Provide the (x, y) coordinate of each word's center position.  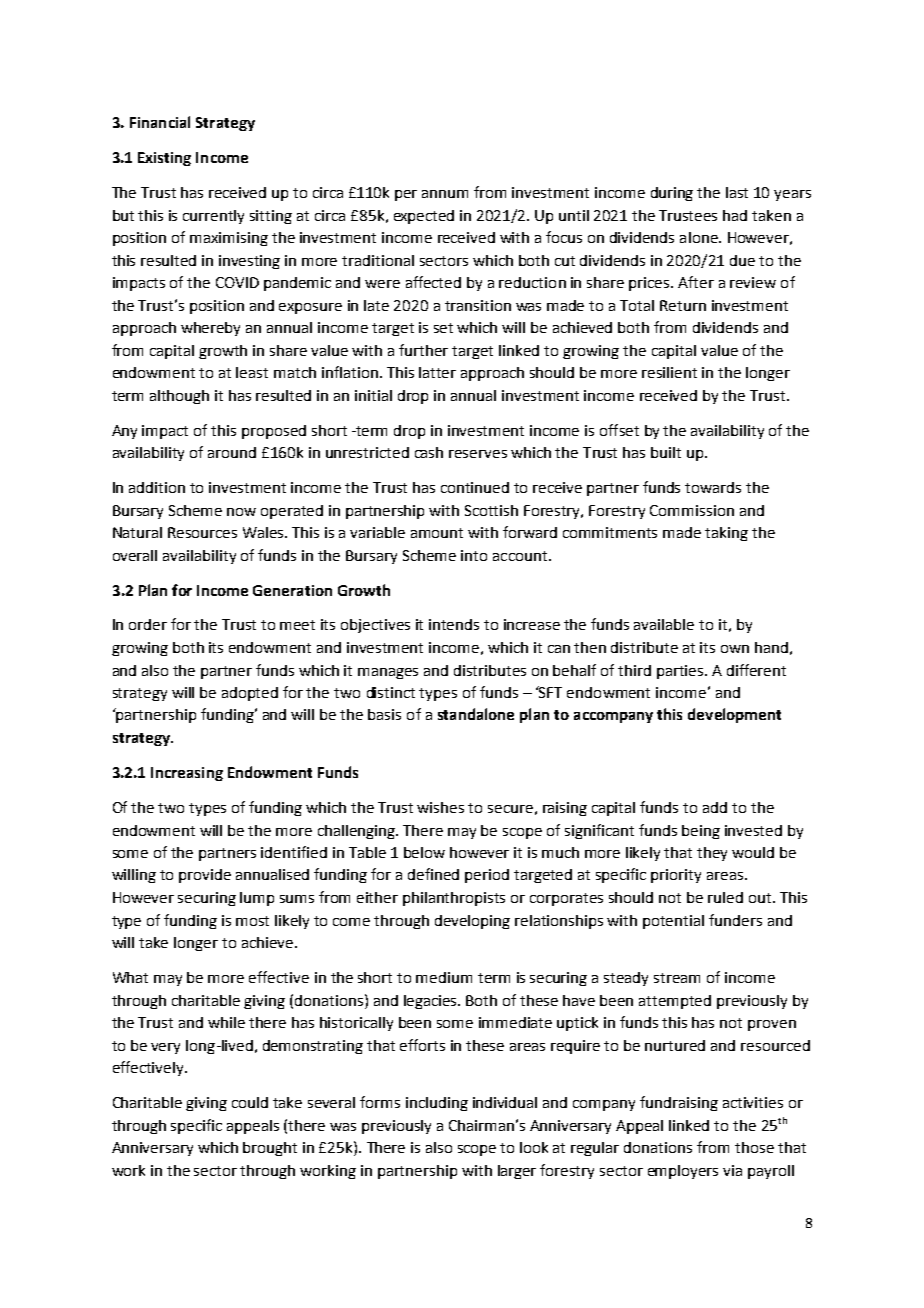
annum (445, 194)
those (754, 1147)
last (737, 192)
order (148, 624)
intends (454, 624)
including (437, 1104)
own (735, 649)
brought (270, 1149)
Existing (164, 159)
